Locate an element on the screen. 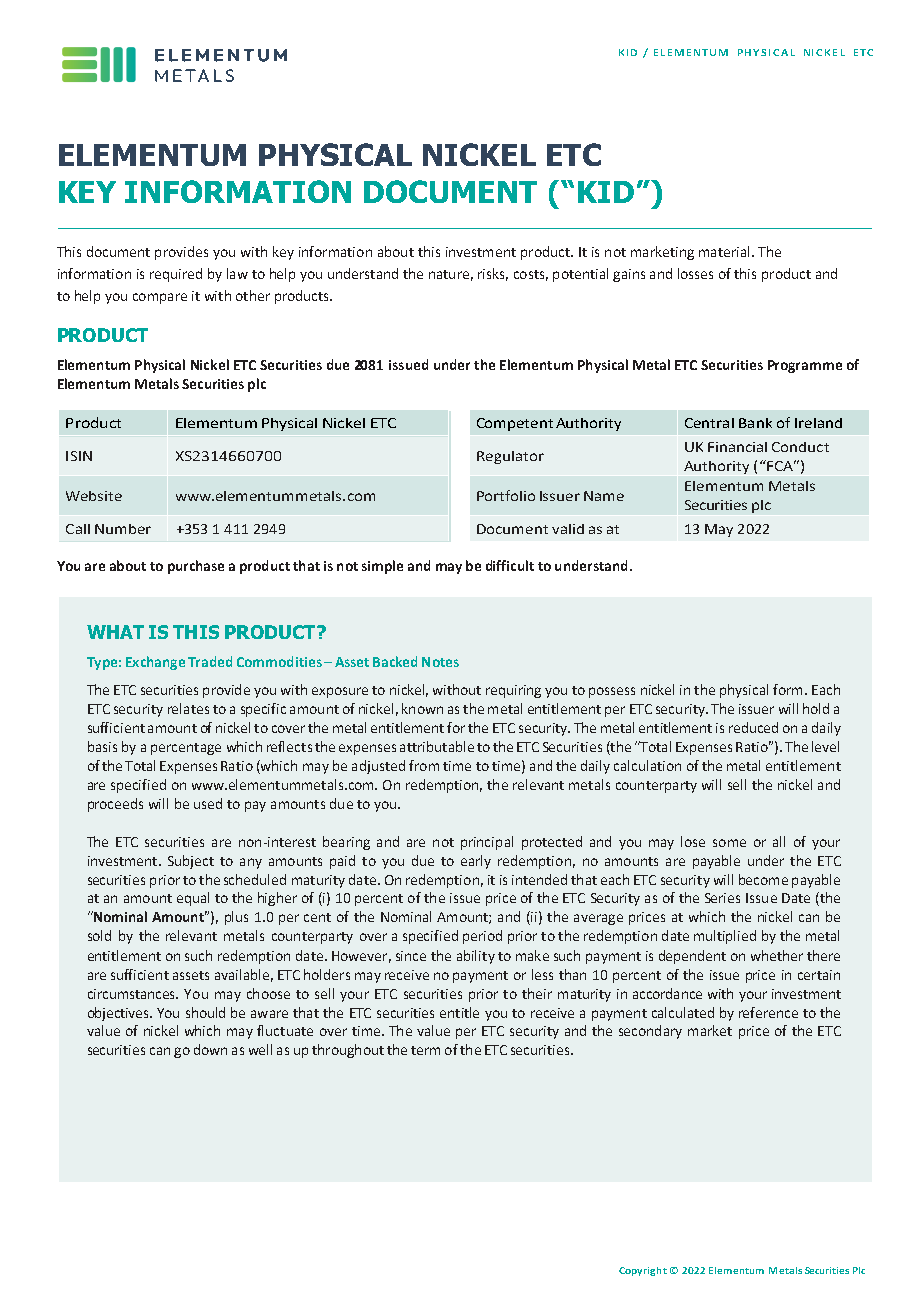  down is located at coordinates (210, 1049).
